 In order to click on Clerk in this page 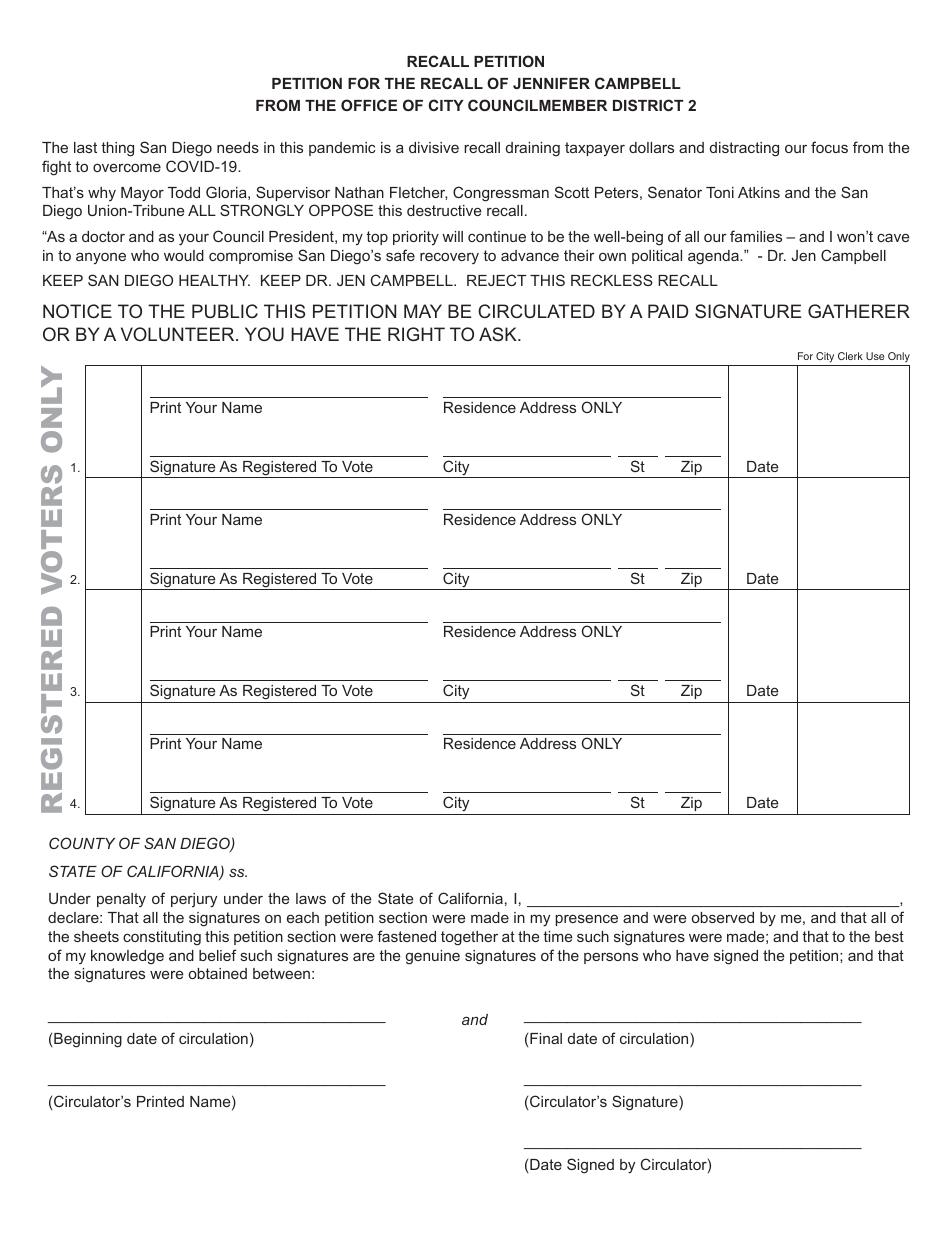, I will do `click(850, 356)`.
